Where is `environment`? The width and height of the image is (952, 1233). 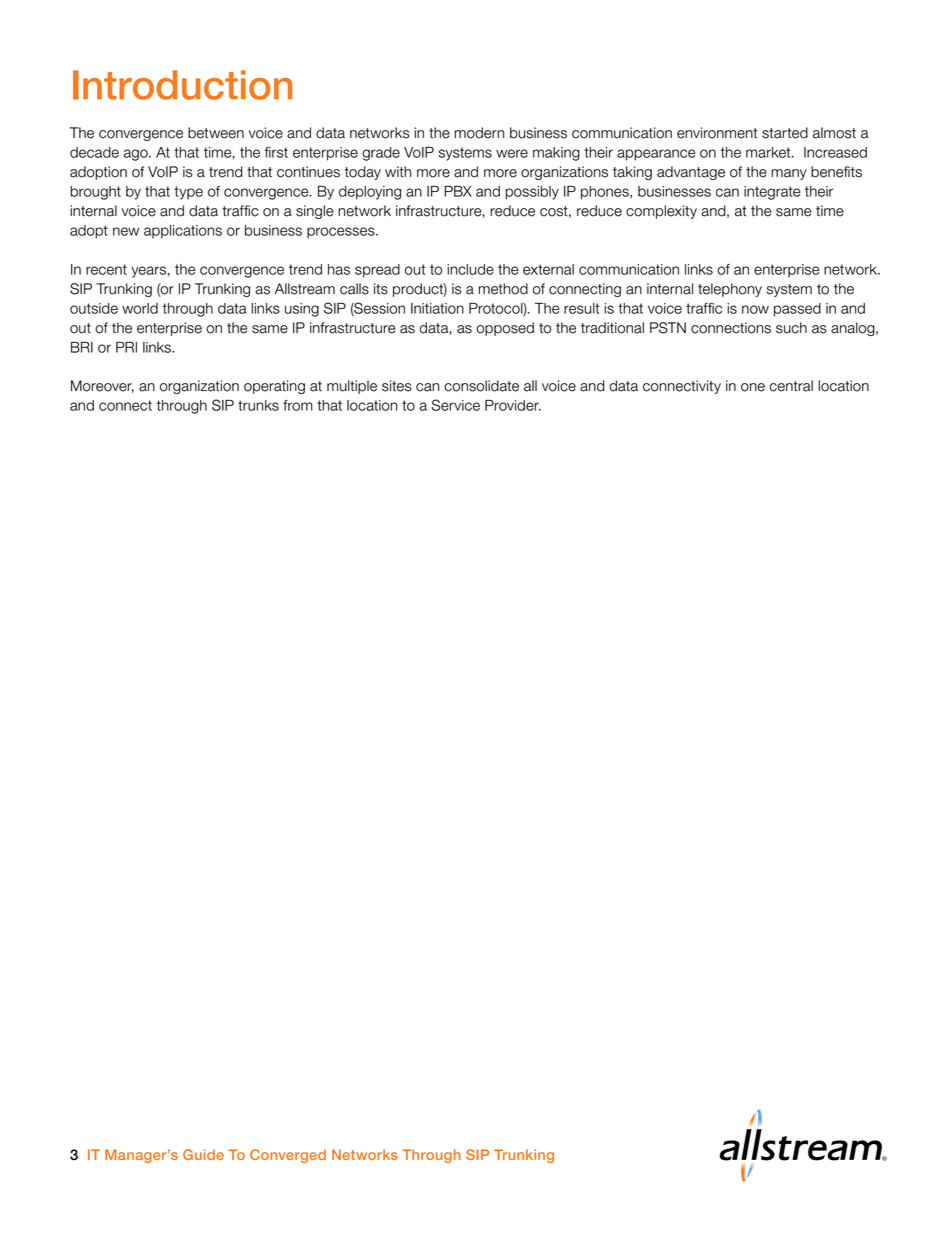
environment is located at coordinates (717, 133).
